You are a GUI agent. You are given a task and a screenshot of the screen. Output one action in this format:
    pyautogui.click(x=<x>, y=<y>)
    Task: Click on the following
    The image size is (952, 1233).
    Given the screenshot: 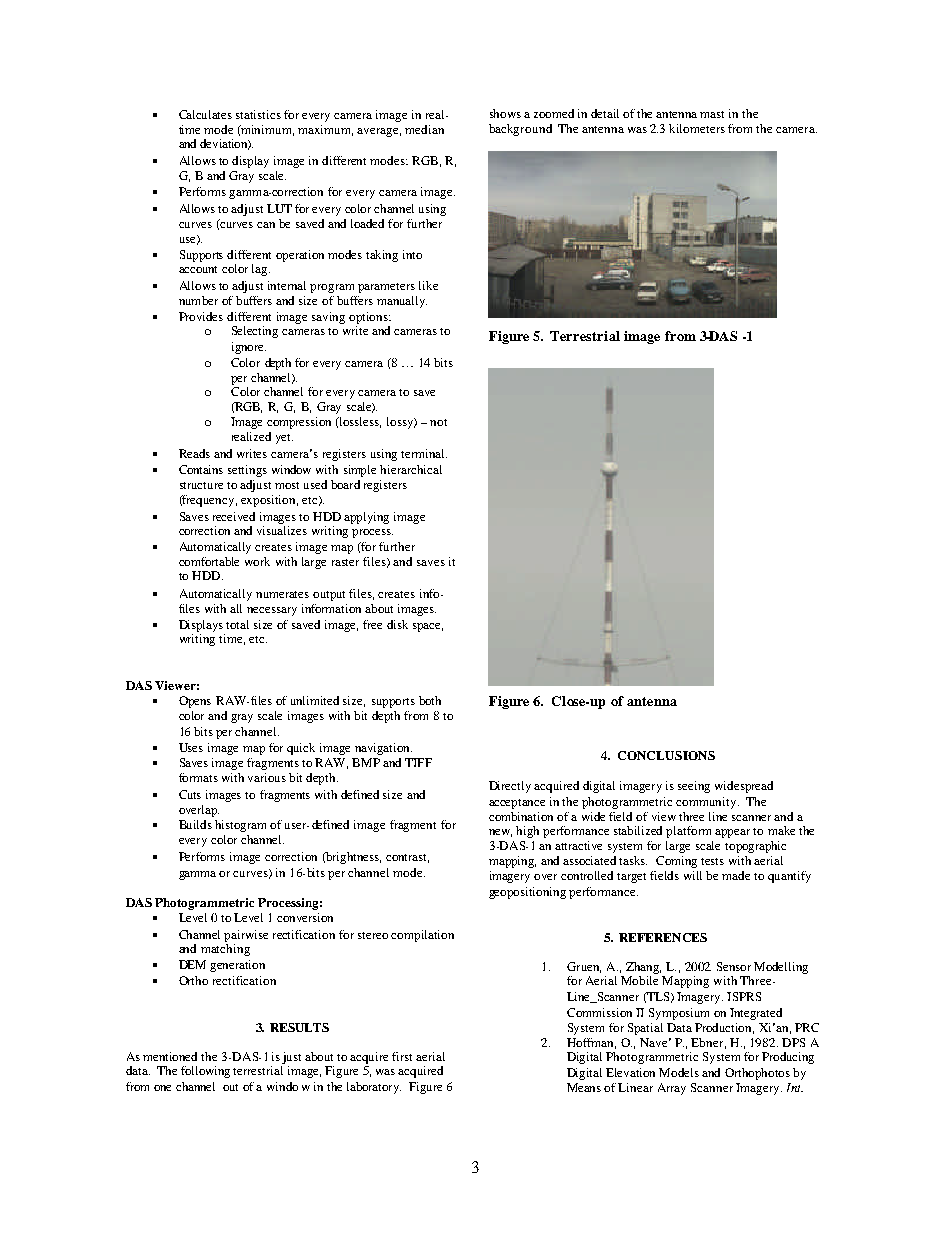 What is the action you would take?
    pyautogui.click(x=205, y=1072)
